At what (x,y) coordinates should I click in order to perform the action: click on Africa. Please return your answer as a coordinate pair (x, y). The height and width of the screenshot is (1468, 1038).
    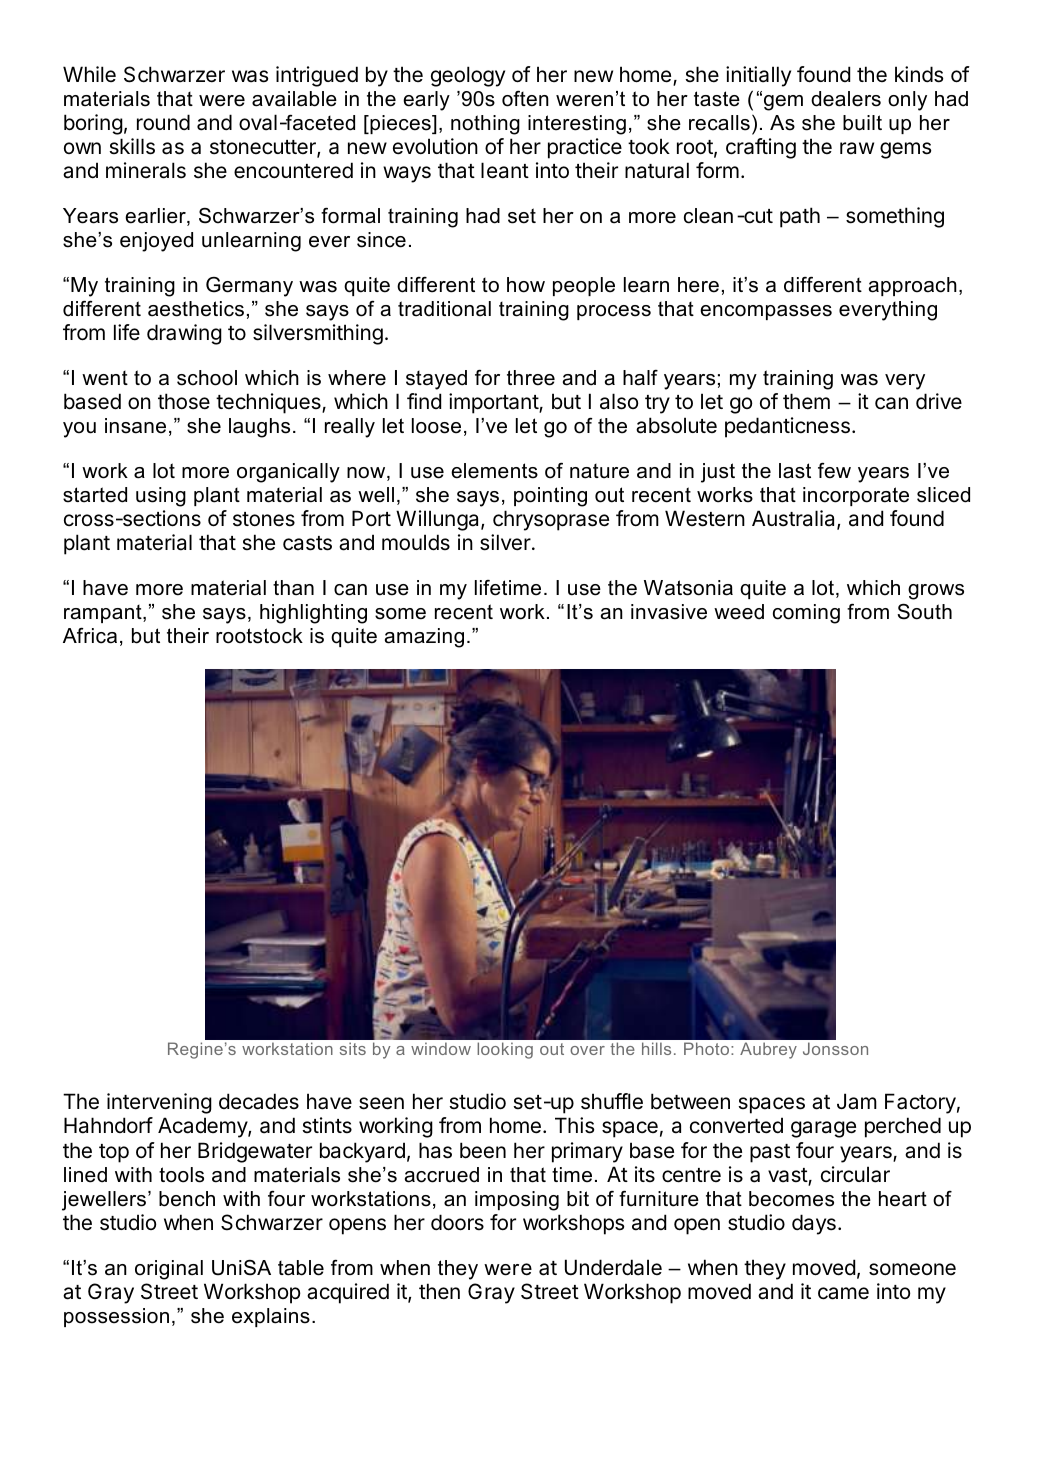
    Looking at the image, I should click on (90, 635).
